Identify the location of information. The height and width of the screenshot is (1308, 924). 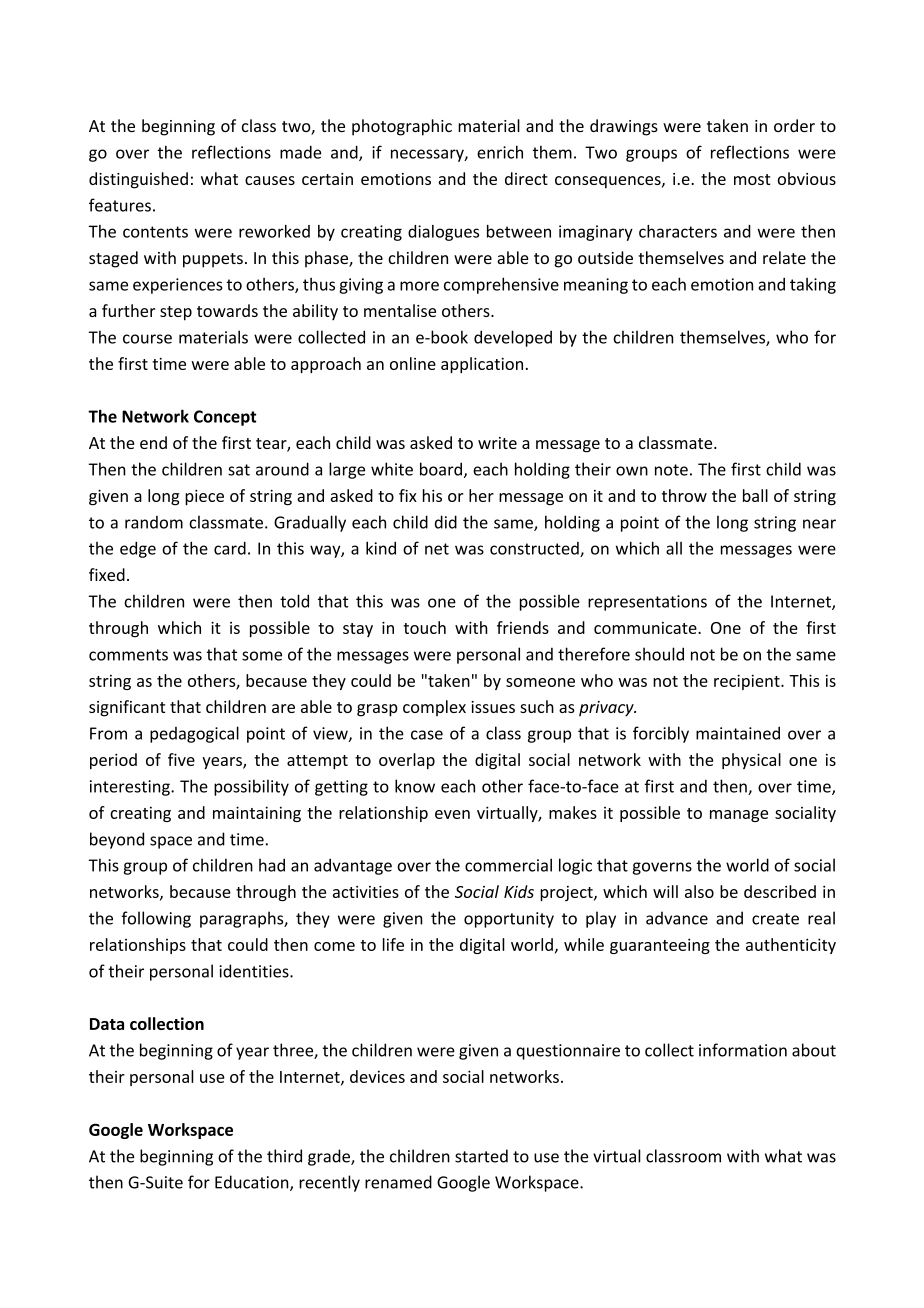
(743, 1050).
